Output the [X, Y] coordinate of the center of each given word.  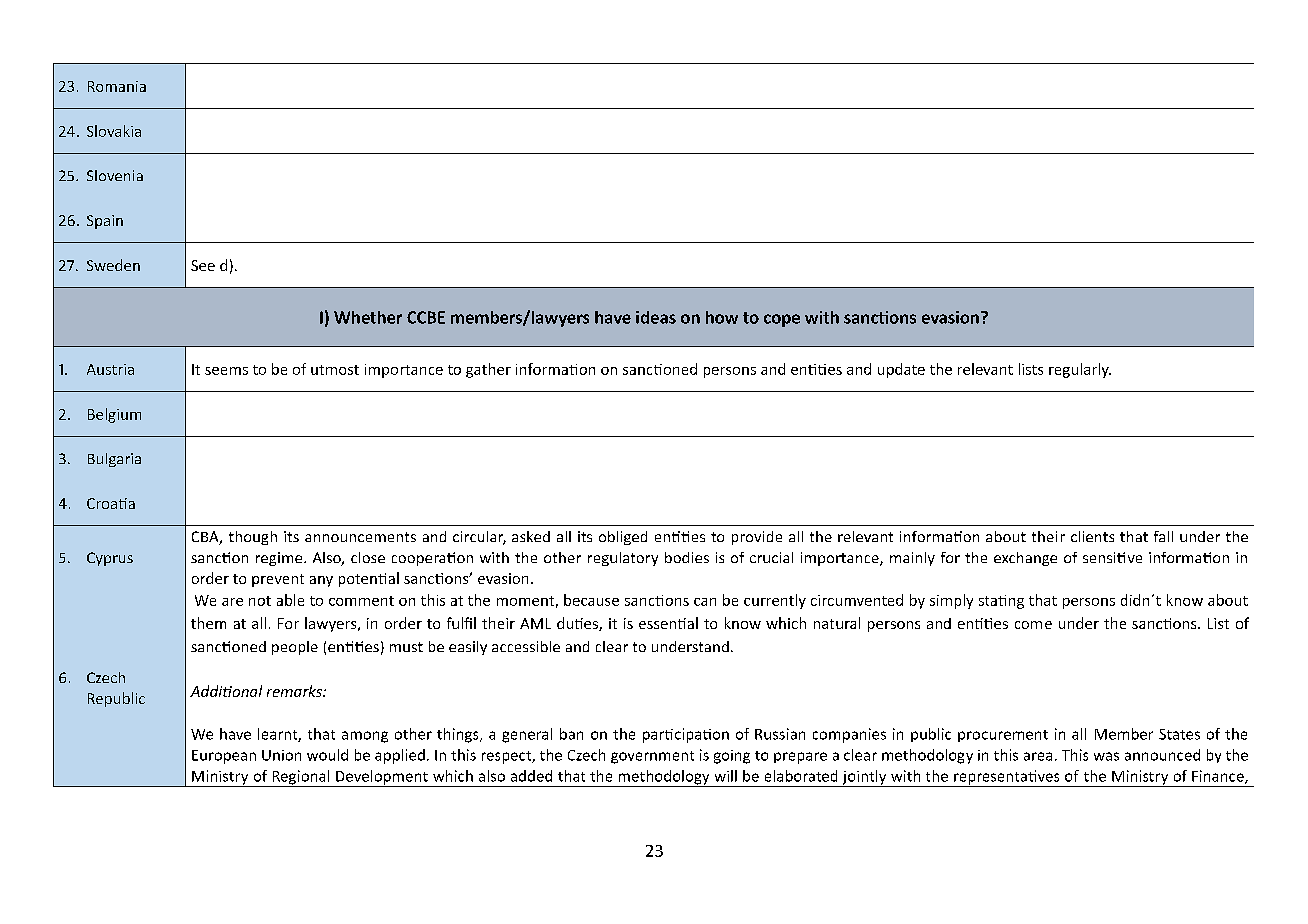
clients [1092, 536]
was [1106, 756]
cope [782, 320]
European [224, 757]
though [253, 538]
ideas [656, 317]
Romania [117, 86]
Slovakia [114, 131]
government [652, 757]
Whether [368, 317]
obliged [623, 538]
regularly [1080, 370]
